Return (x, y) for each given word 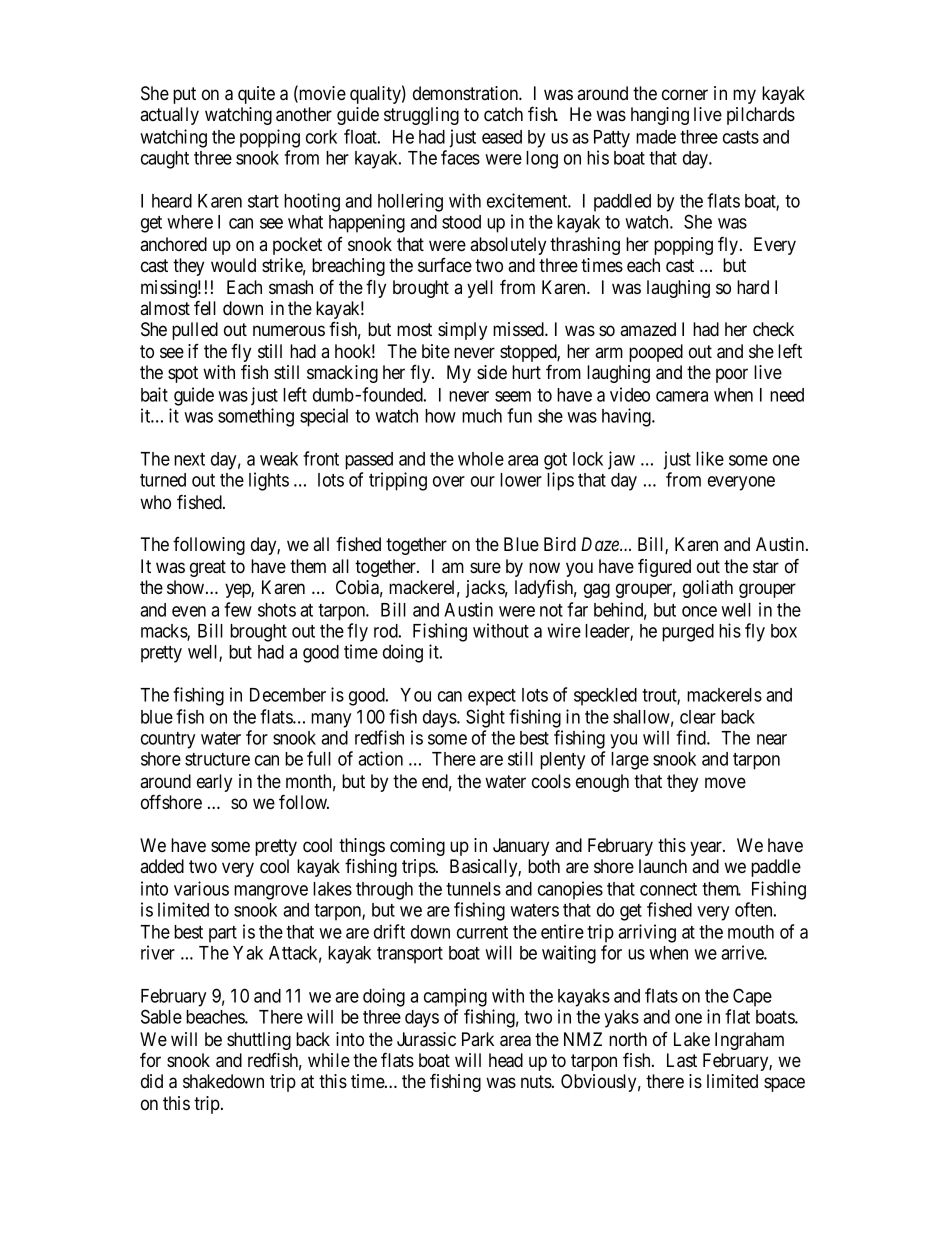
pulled (195, 331)
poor (732, 375)
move (725, 782)
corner (685, 95)
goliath (708, 589)
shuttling (259, 1041)
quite (256, 95)
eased (502, 137)
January (521, 847)
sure (485, 567)
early (214, 783)
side (492, 372)
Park (478, 1039)
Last (682, 1060)
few (238, 609)
